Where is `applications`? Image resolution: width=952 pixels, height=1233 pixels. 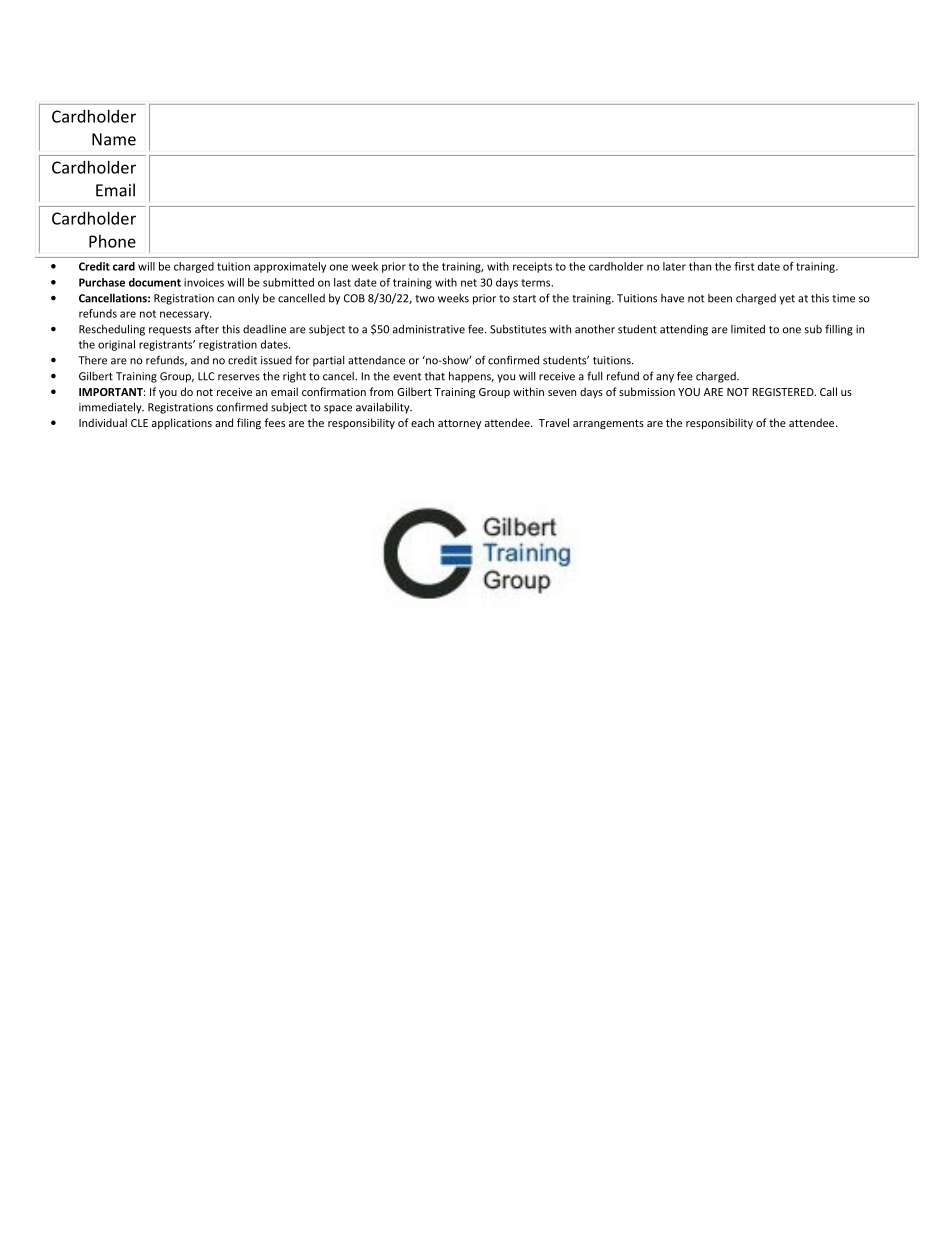
applications is located at coordinates (182, 423).
